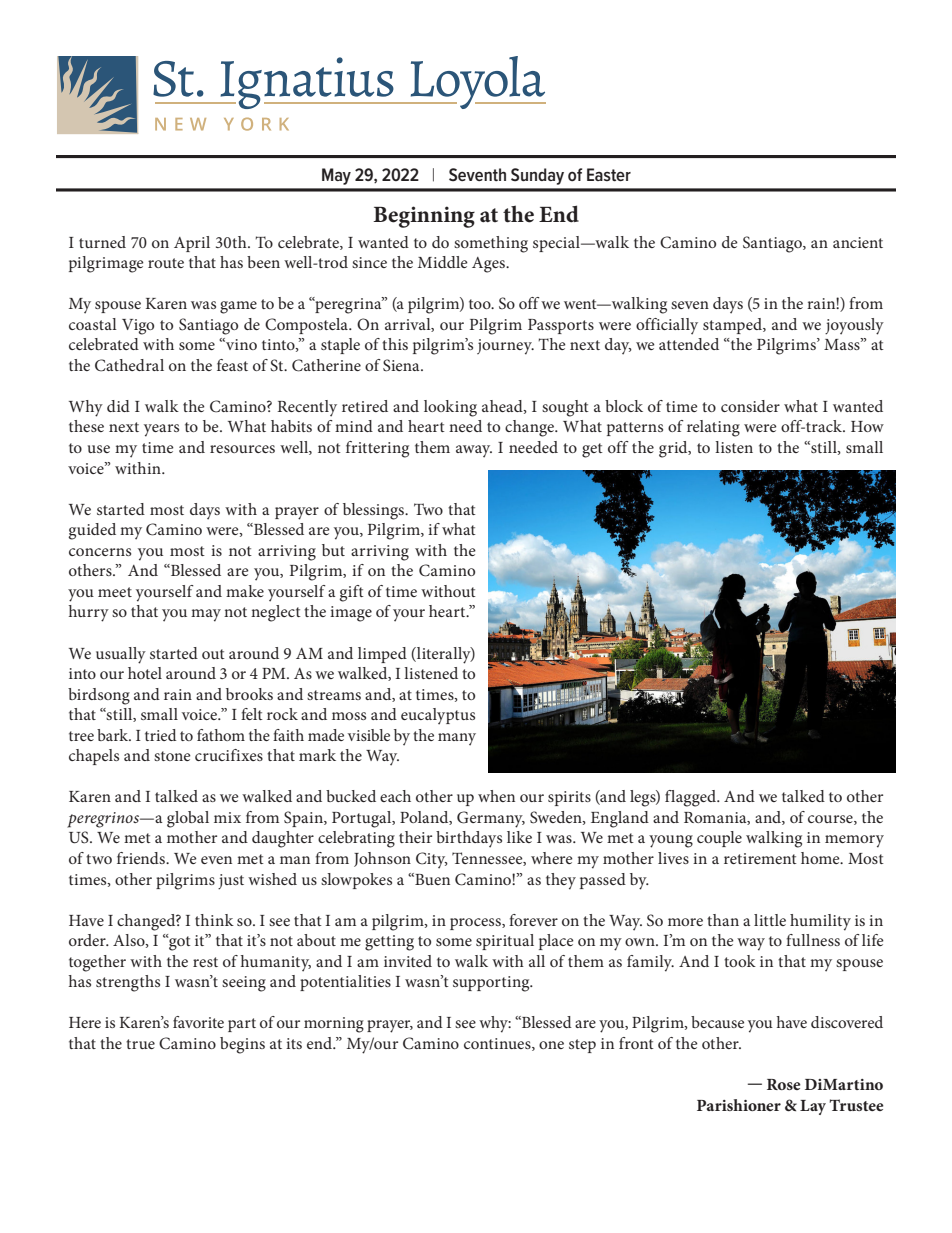 This screenshot has width=952, height=1233. Describe the element at coordinates (140, 1044) in the screenshot. I see `true` at that location.
